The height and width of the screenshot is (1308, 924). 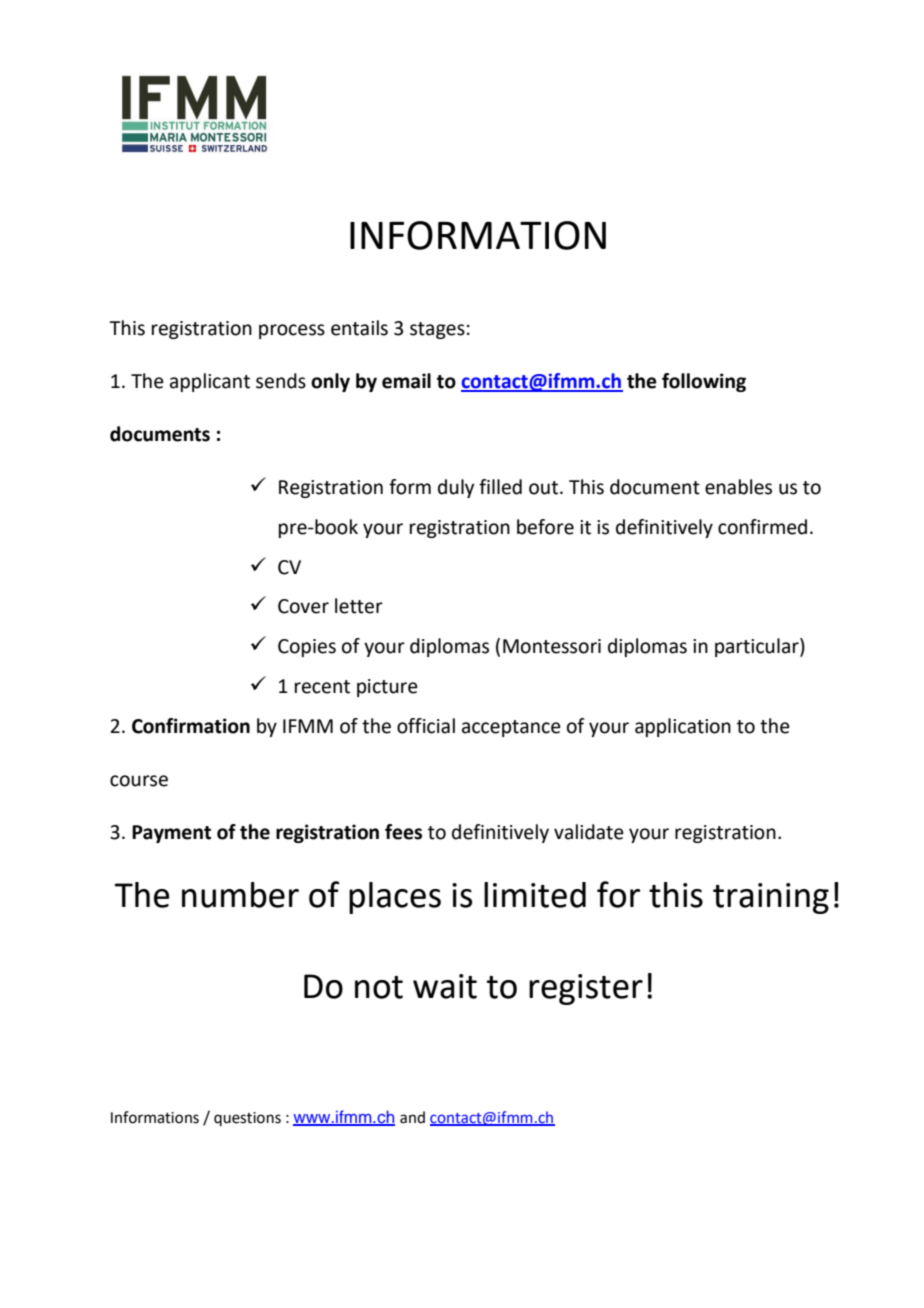 What do you see at coordinates (704, 382) in the screenshot?
I see `following` at bounding box center [704, 382].
